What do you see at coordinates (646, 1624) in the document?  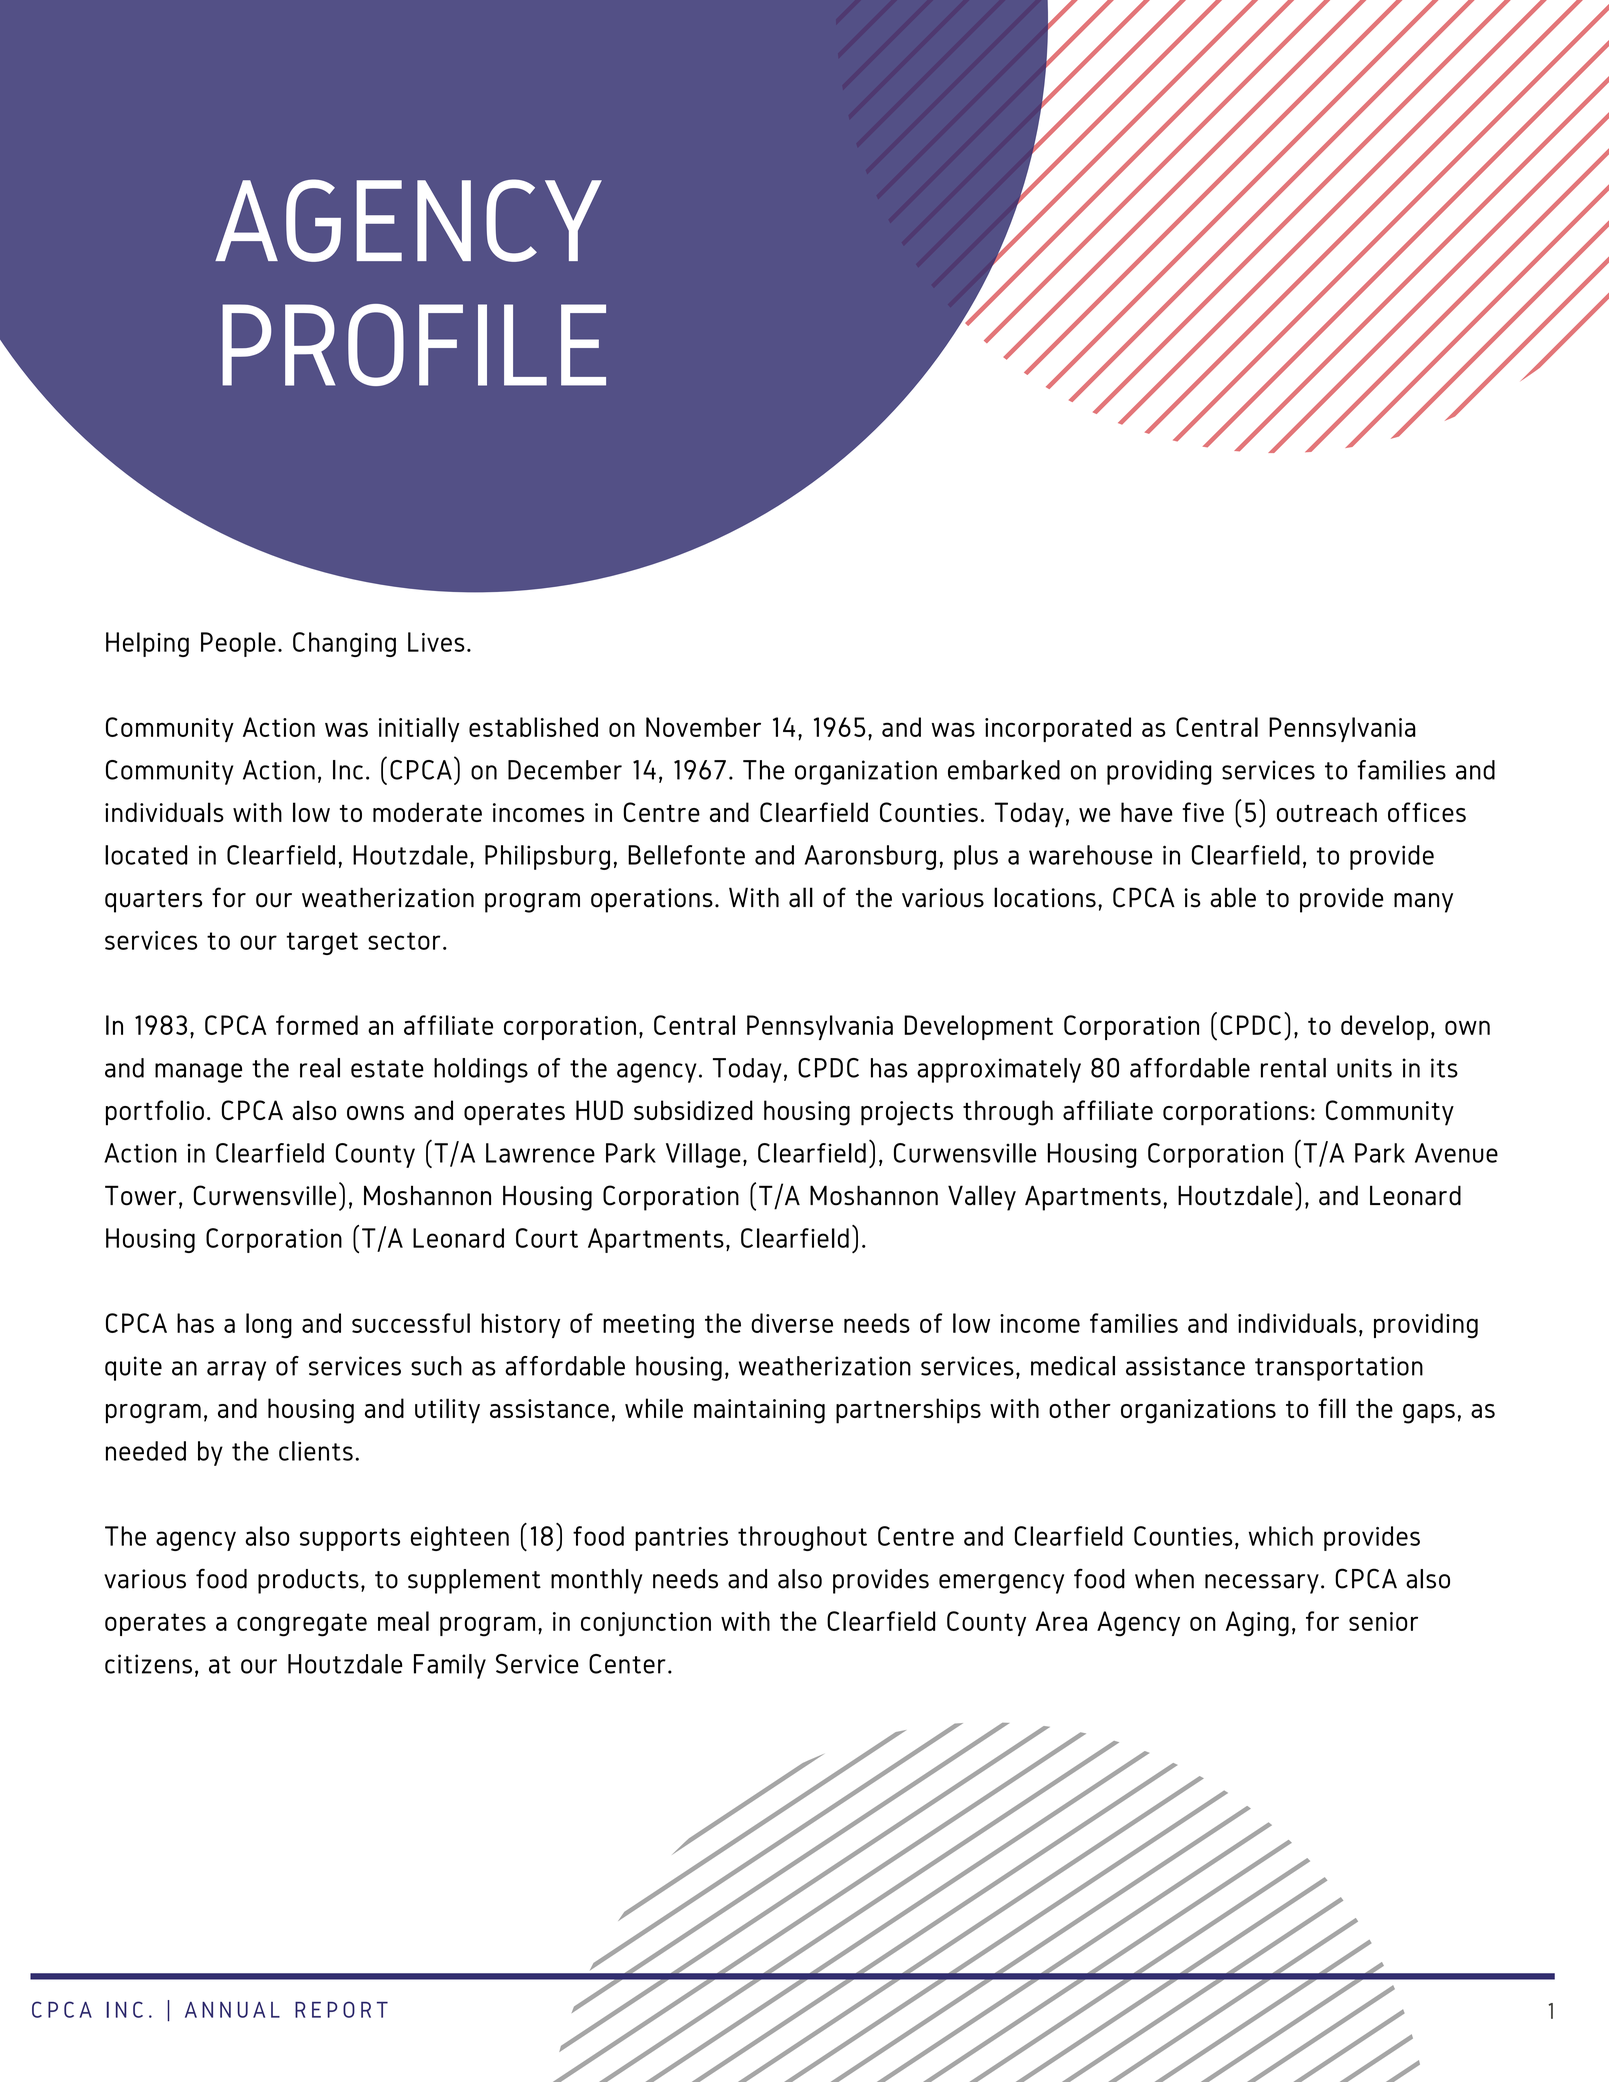 I see `conjunction` at bounding box center [646, 1624].
